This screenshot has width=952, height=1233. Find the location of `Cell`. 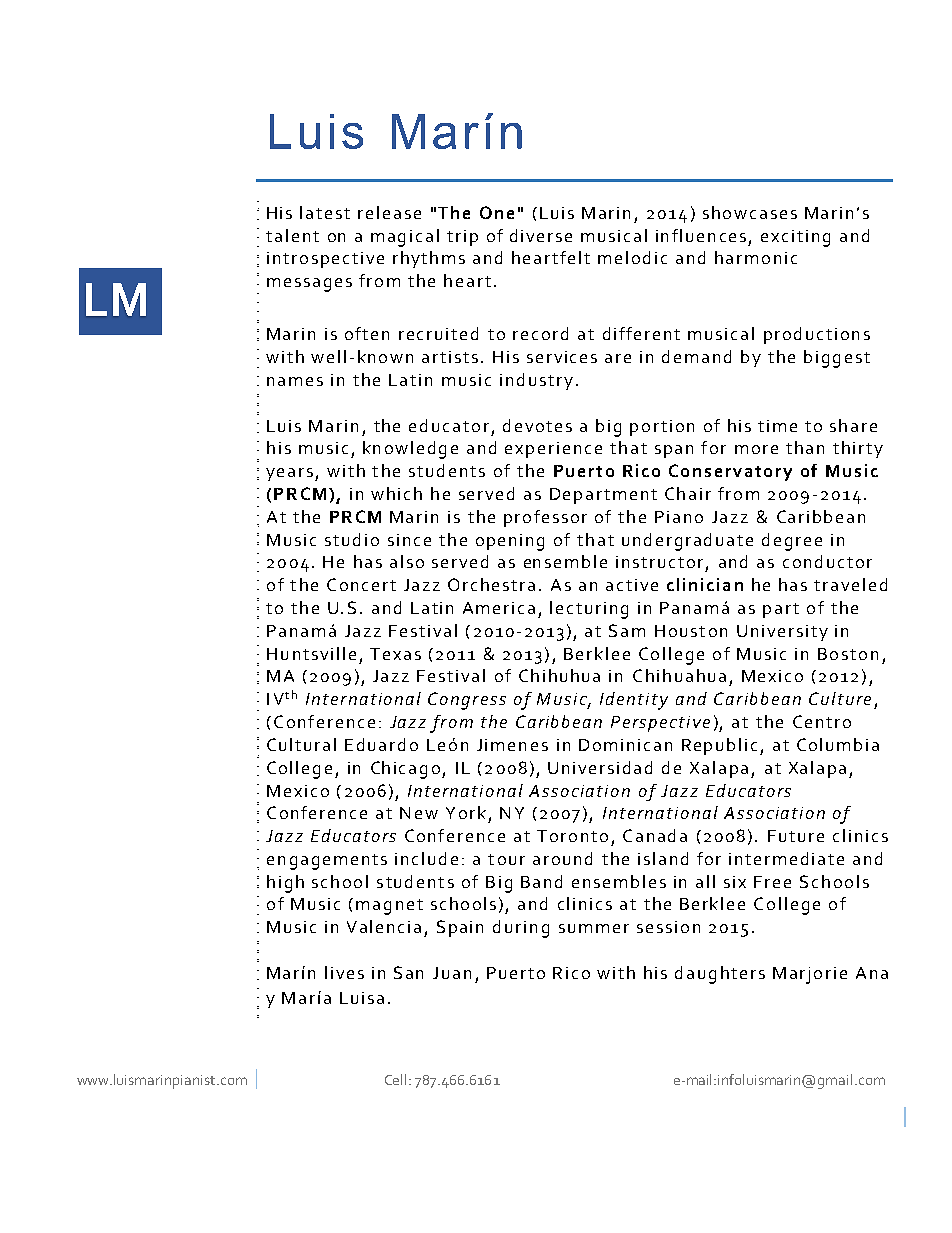

Cell is located at coordinates (395, 1079).
